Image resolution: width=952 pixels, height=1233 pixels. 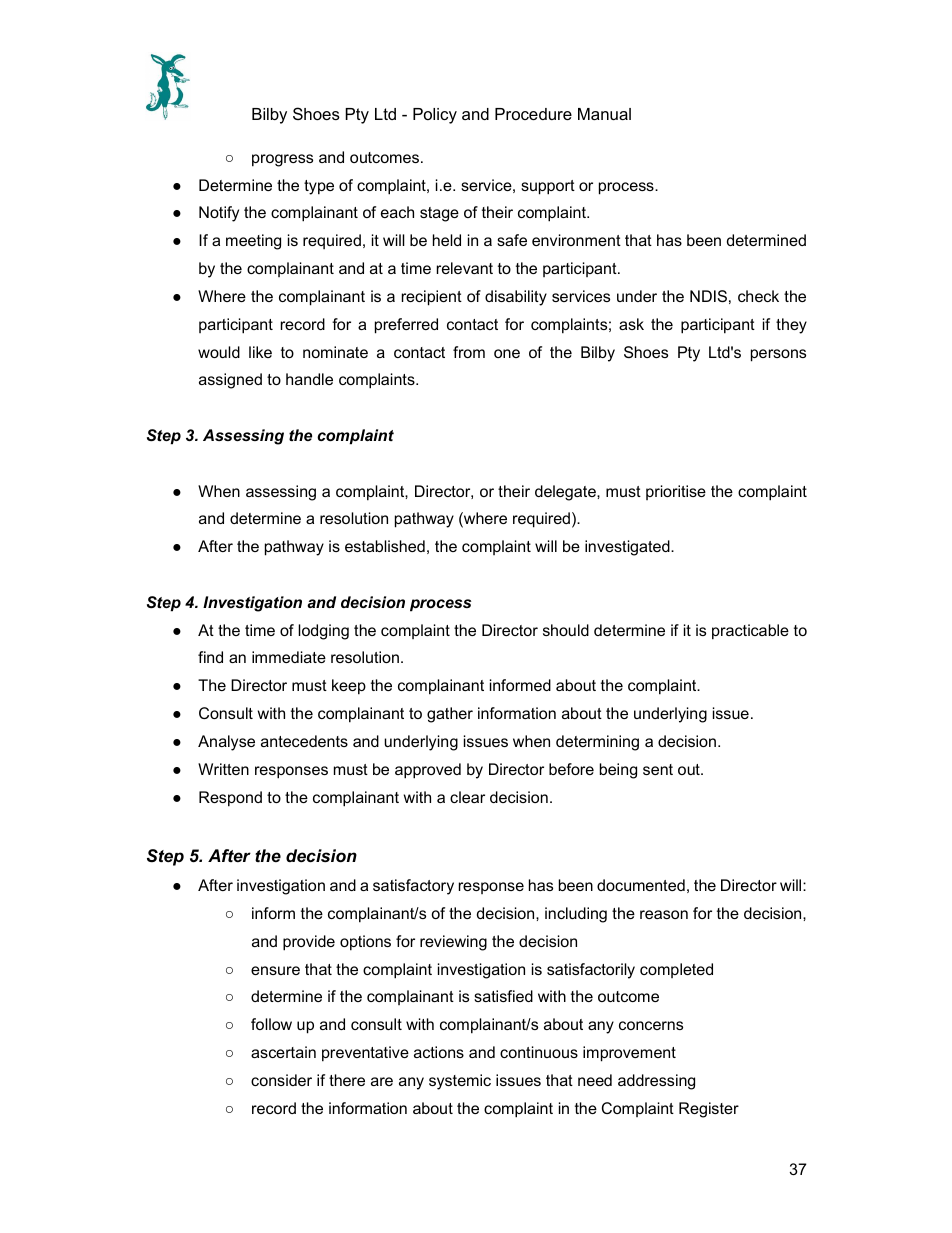 What do you see at coordinates (709, 1110) in the screenshot?
I see `Register` at bounding box center [709, 1110].
